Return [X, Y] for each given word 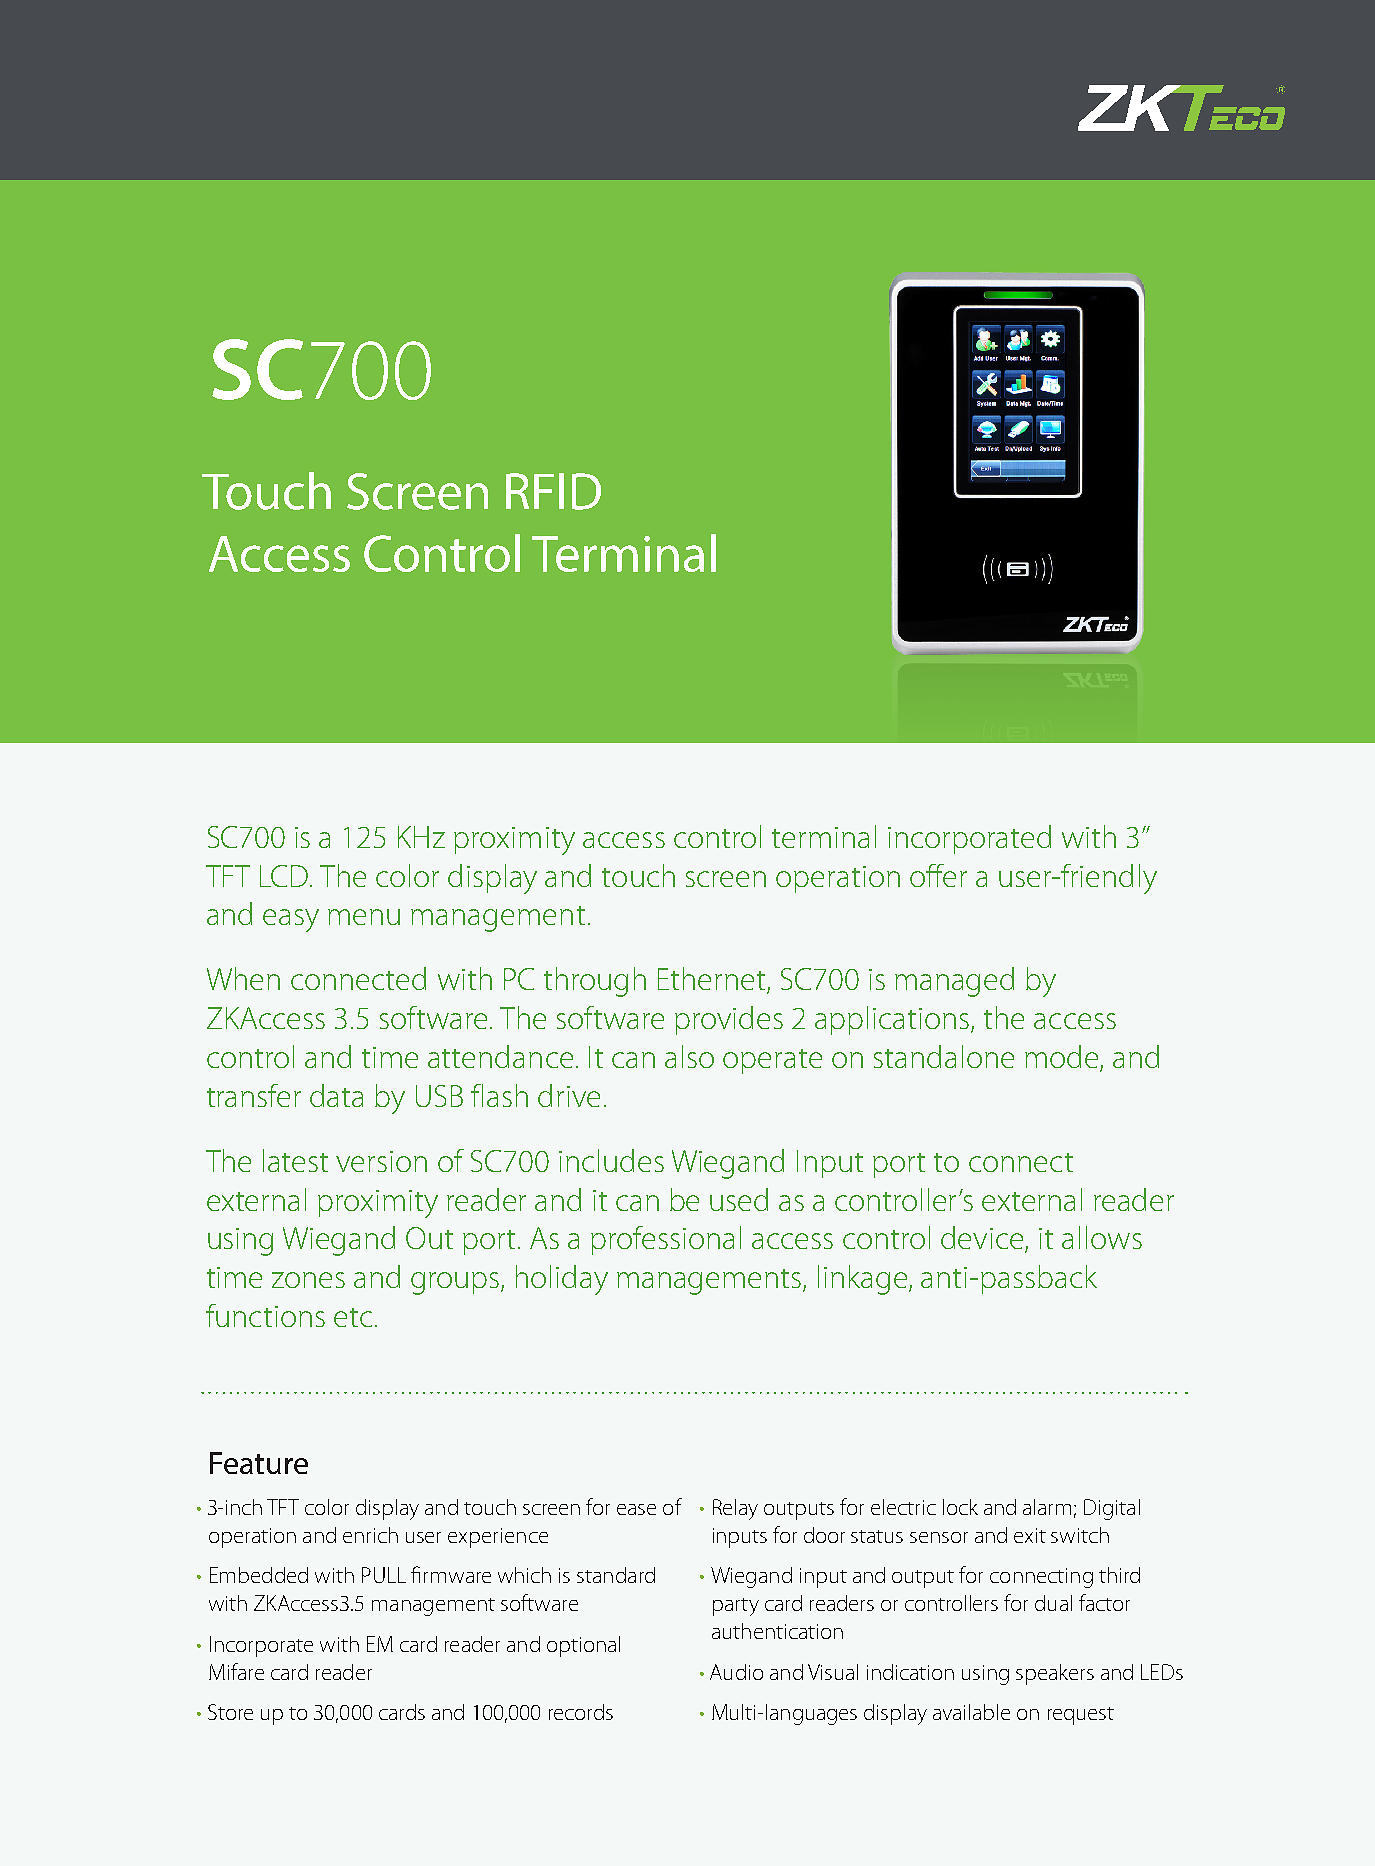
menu [364, 917]
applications [893, 1020]
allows [1102, 1237]
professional [666, 1240]
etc [353, 1317]
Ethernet [713, 980]
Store [230, 1712]
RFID [553, 491]
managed [954, 982]
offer [938, 875]
